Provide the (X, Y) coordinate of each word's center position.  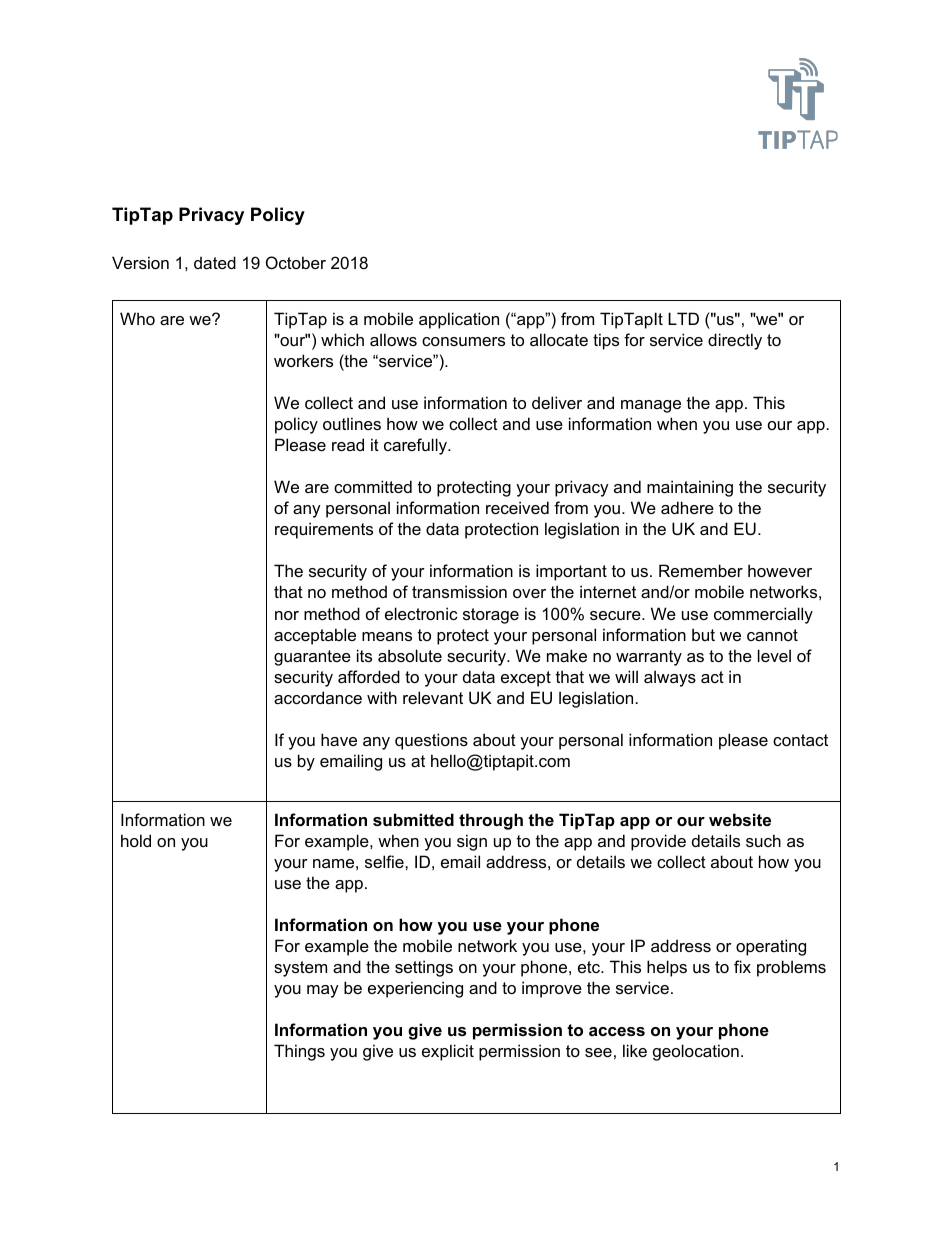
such (763, 840)
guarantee (312, 658)
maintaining (690, 488)
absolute (410, 655)
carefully (416, 446)
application (459, 320)
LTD (683, 318)
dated (215, 262)
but (703, 634)
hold (136, 840)
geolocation (696, 1052)
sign (472, 842)
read (348, 444)
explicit (448, 1052)
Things (299, 1052)
